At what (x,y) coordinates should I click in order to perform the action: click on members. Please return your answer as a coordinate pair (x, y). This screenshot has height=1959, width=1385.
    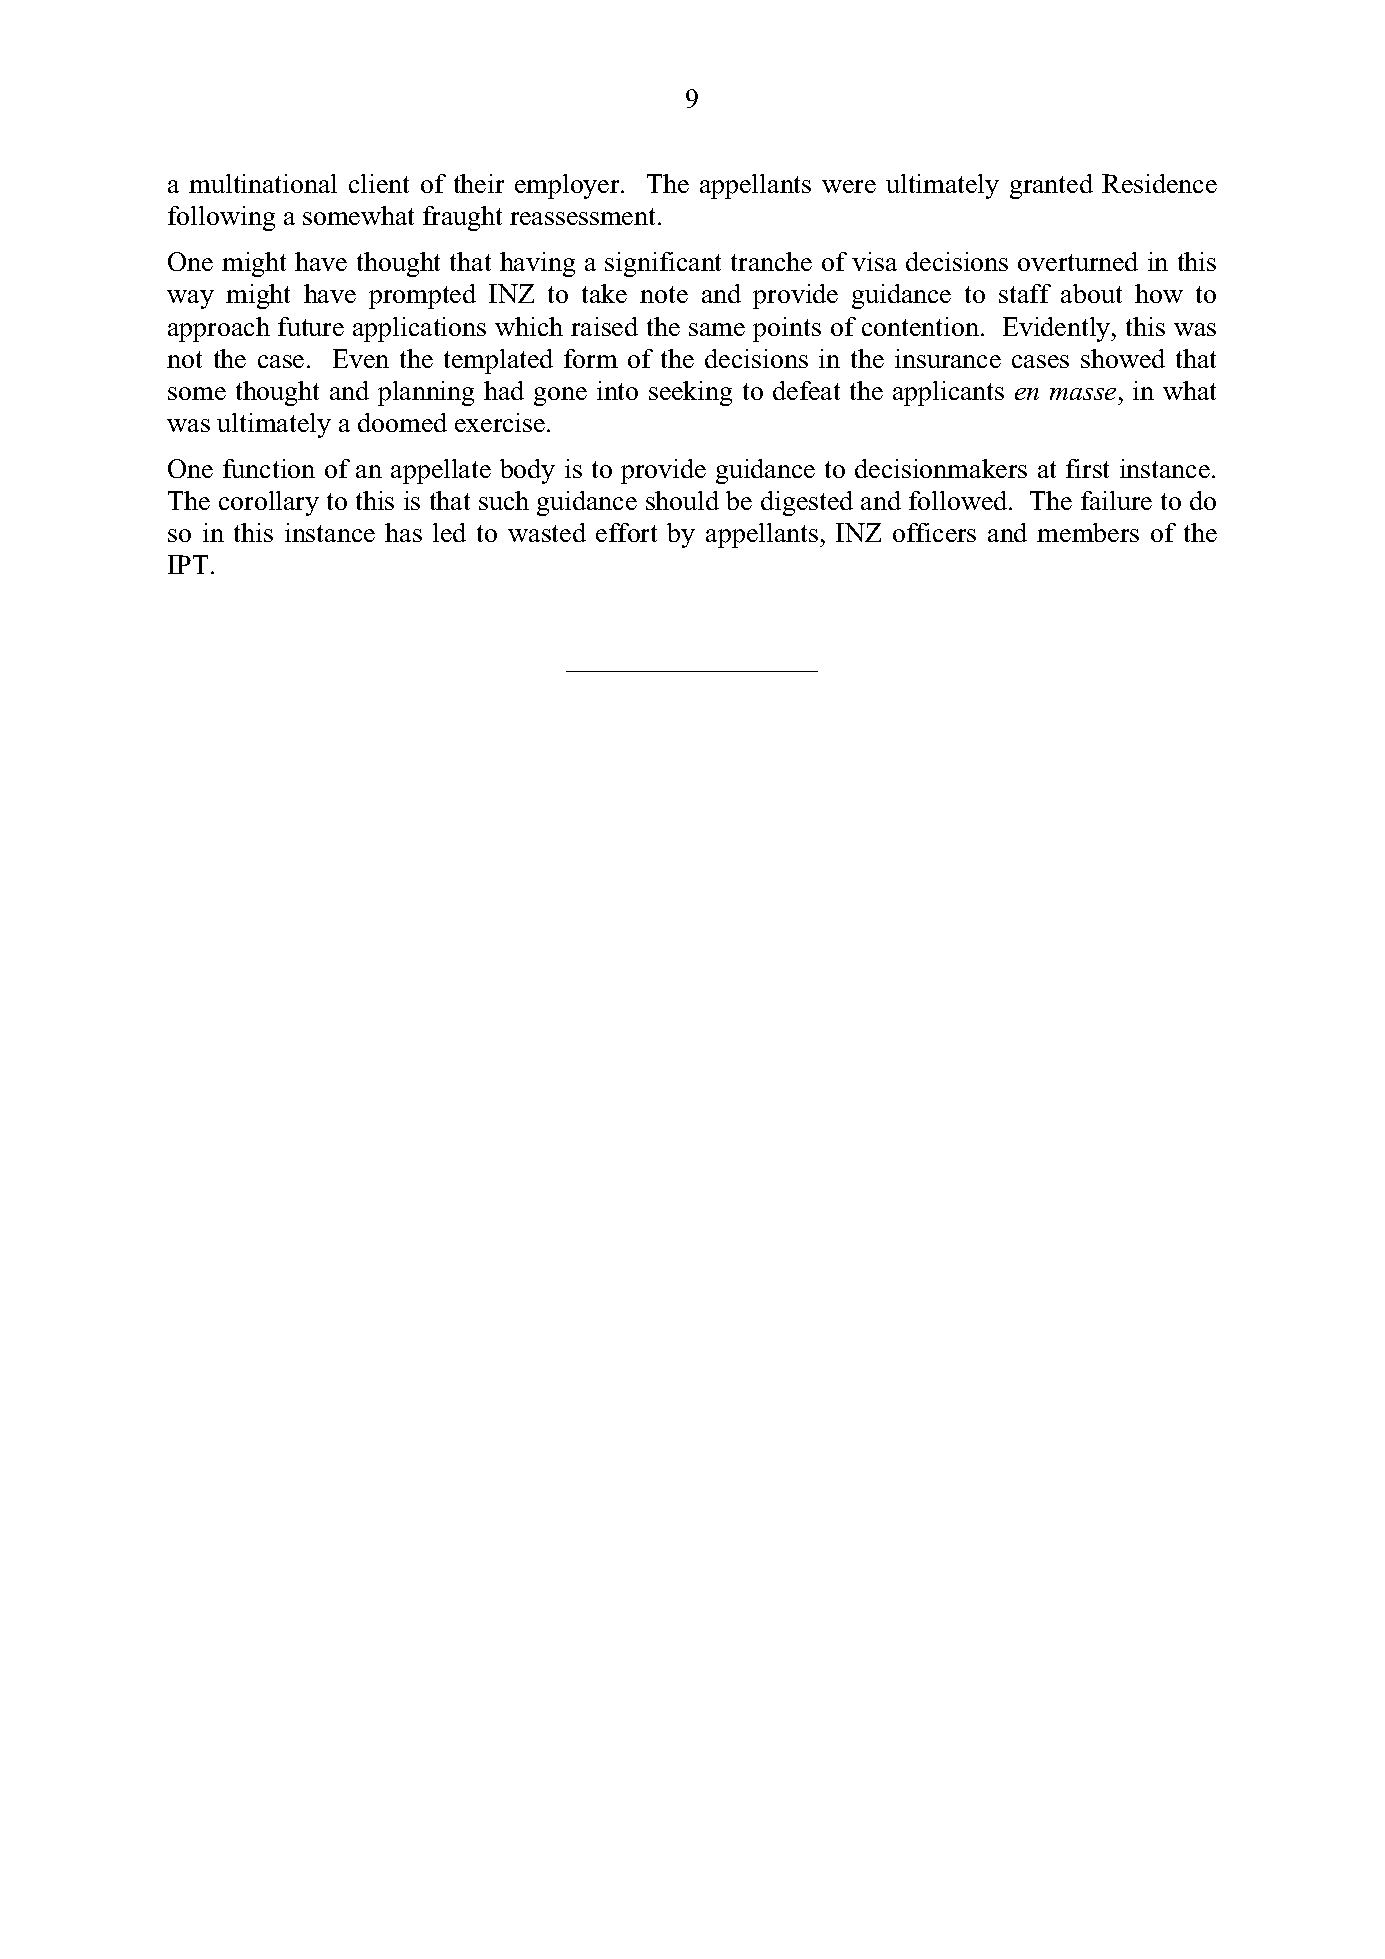
    Looking at the image, I should click on (1088, 532).
